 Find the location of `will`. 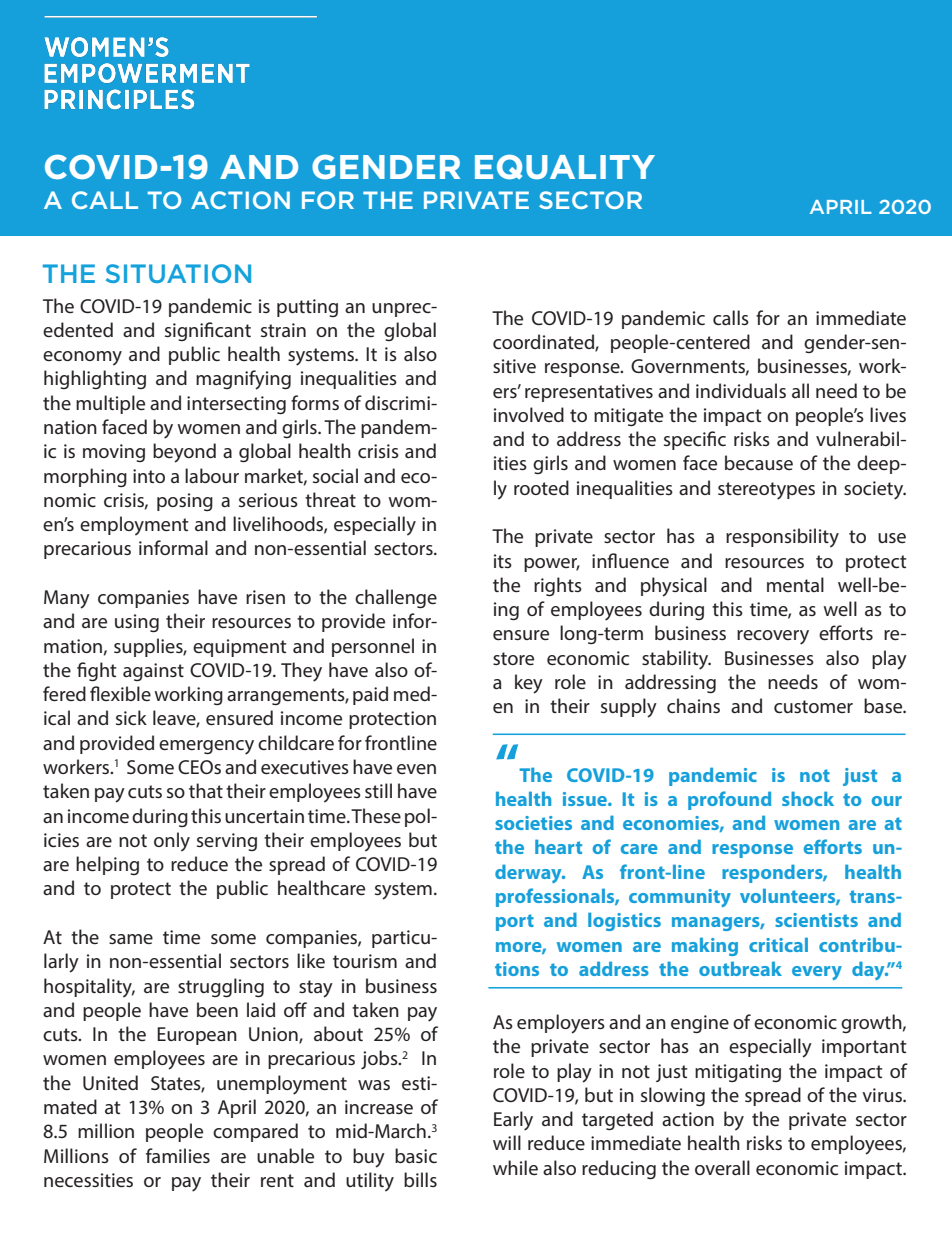

will is located at coordinates (507, 1142).
